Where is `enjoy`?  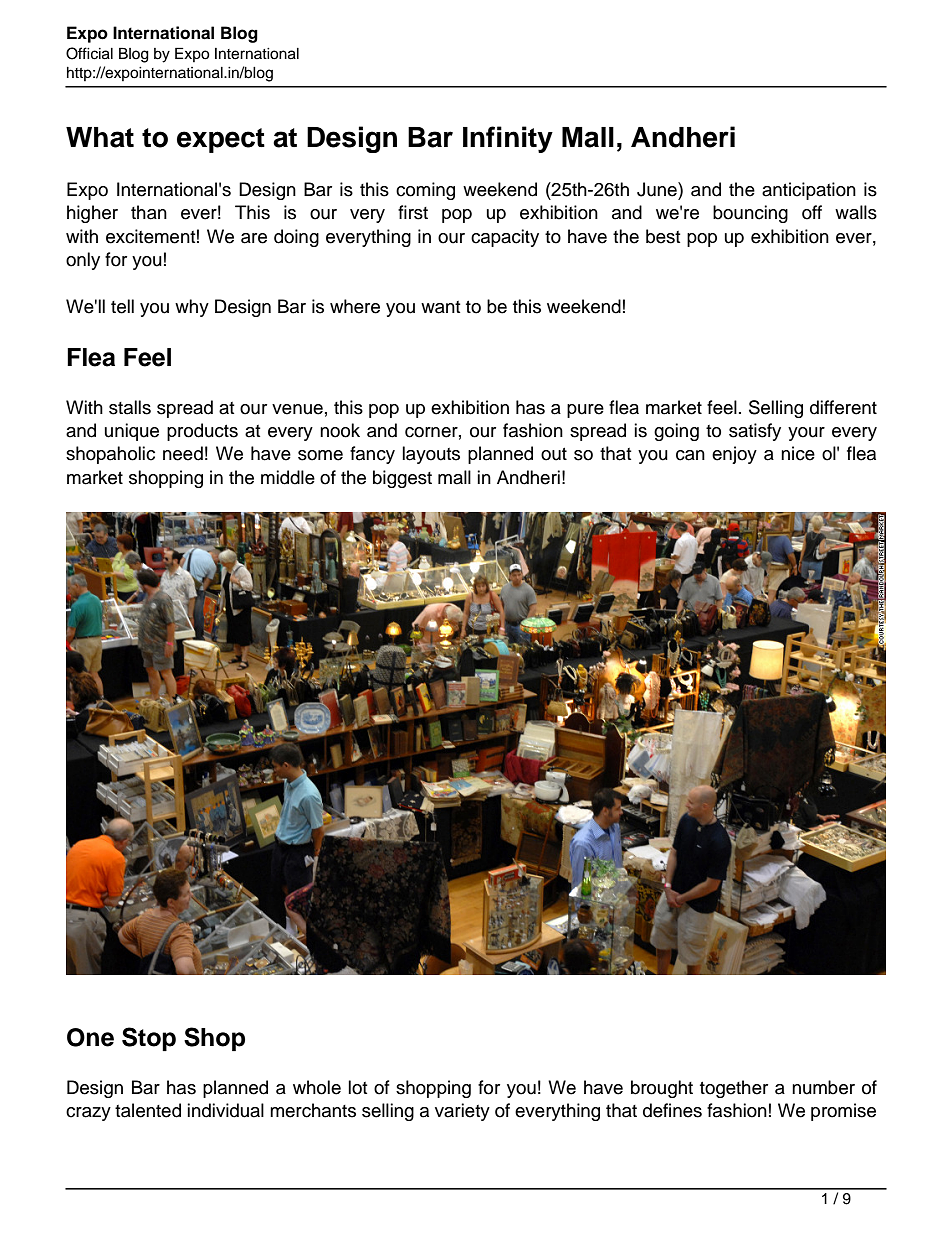 enjoy is located at coordinates (734, 455).
